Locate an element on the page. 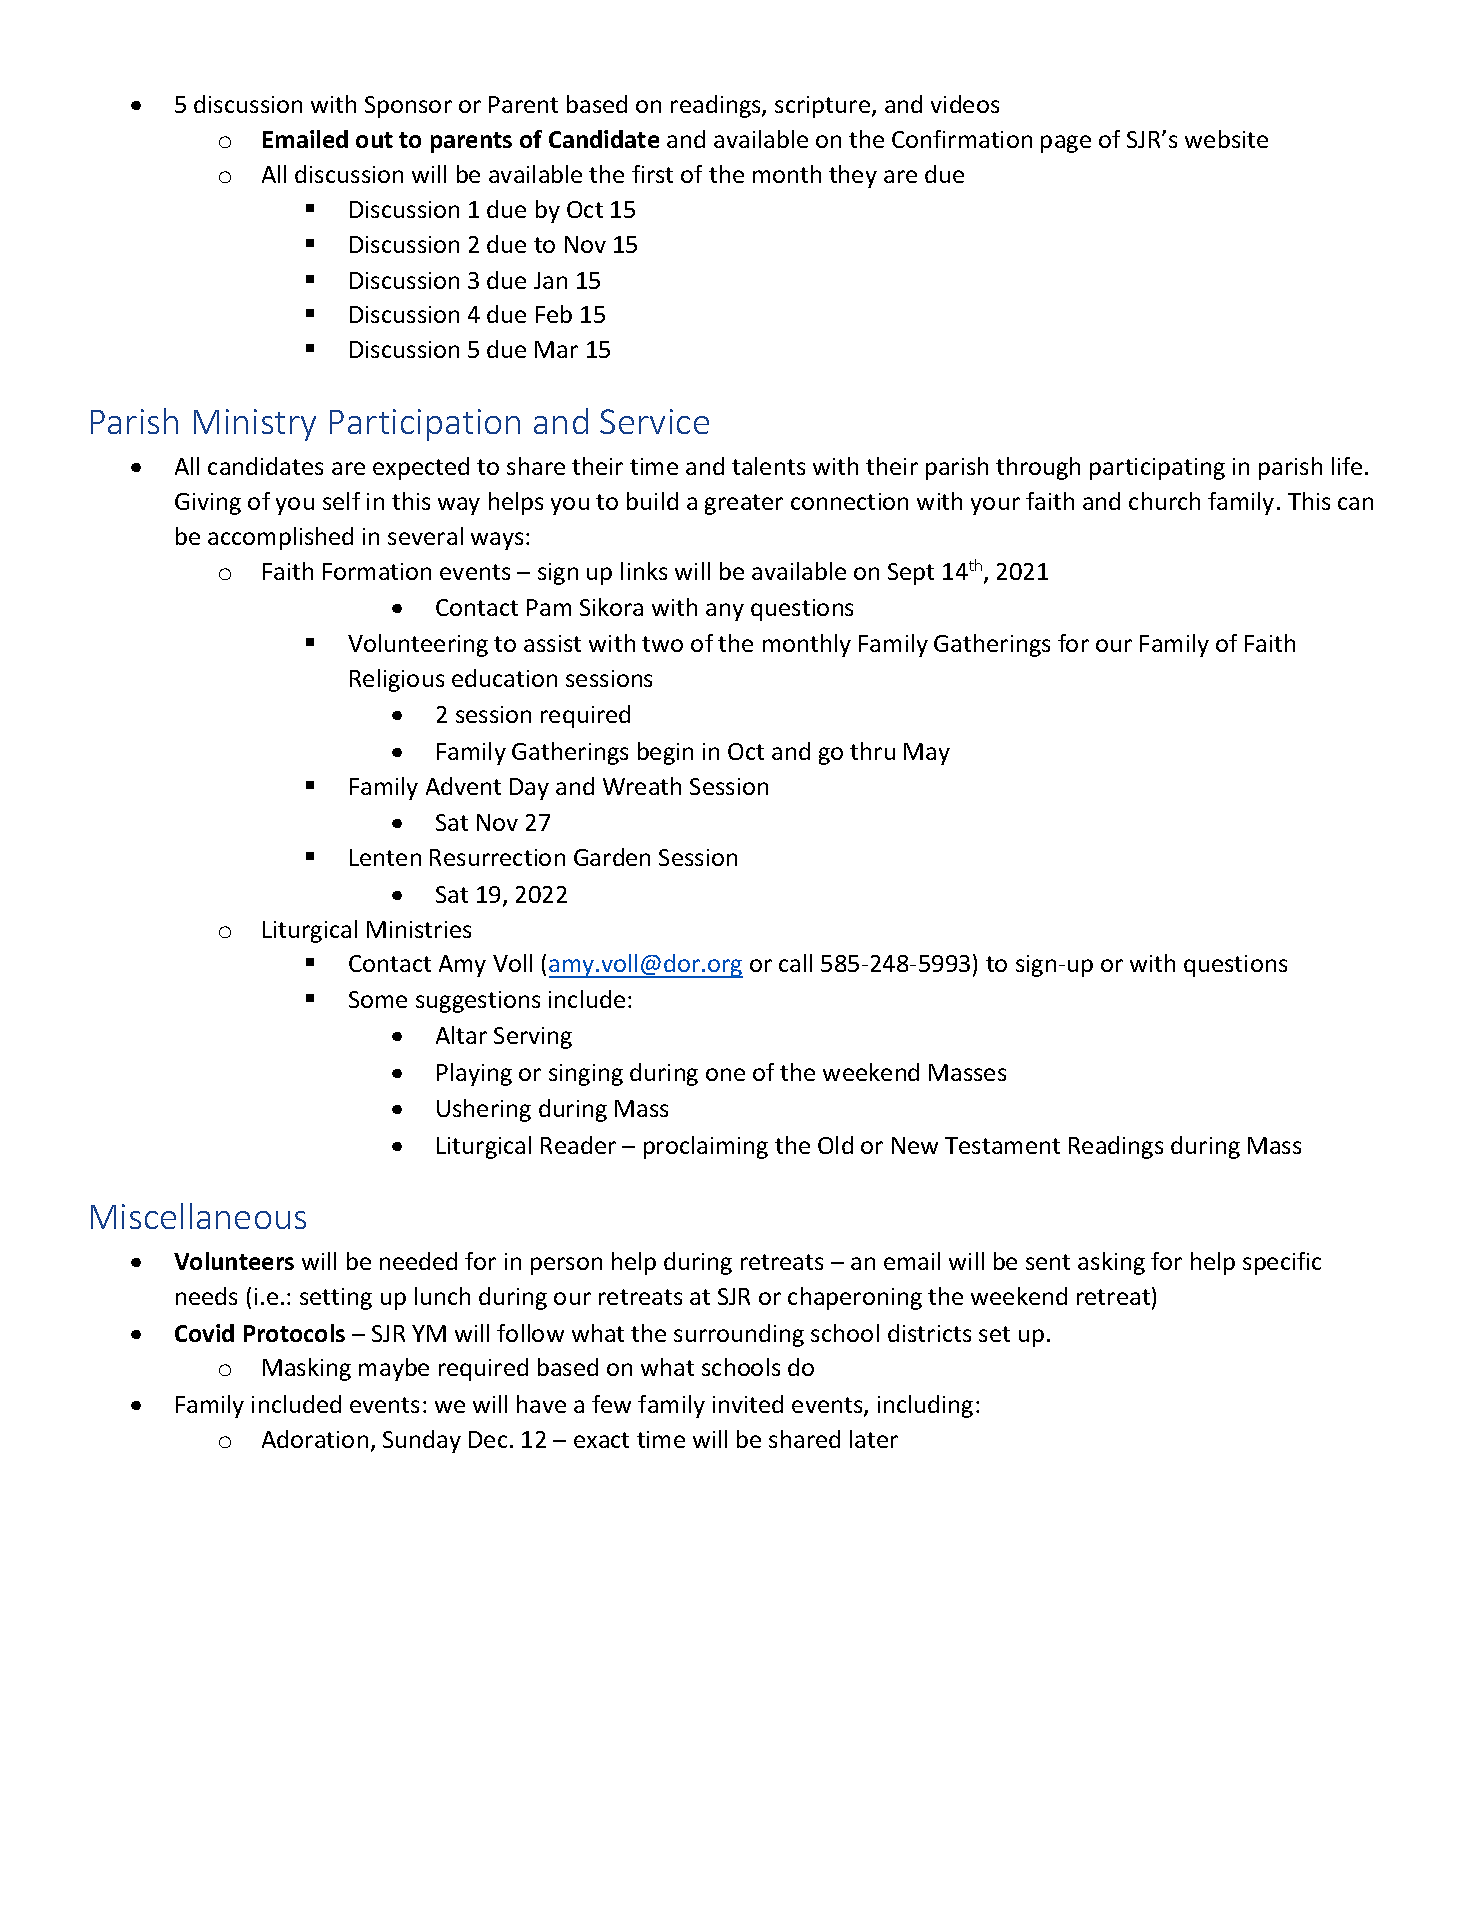  Adoration is located at coordinates (315, 1439).
